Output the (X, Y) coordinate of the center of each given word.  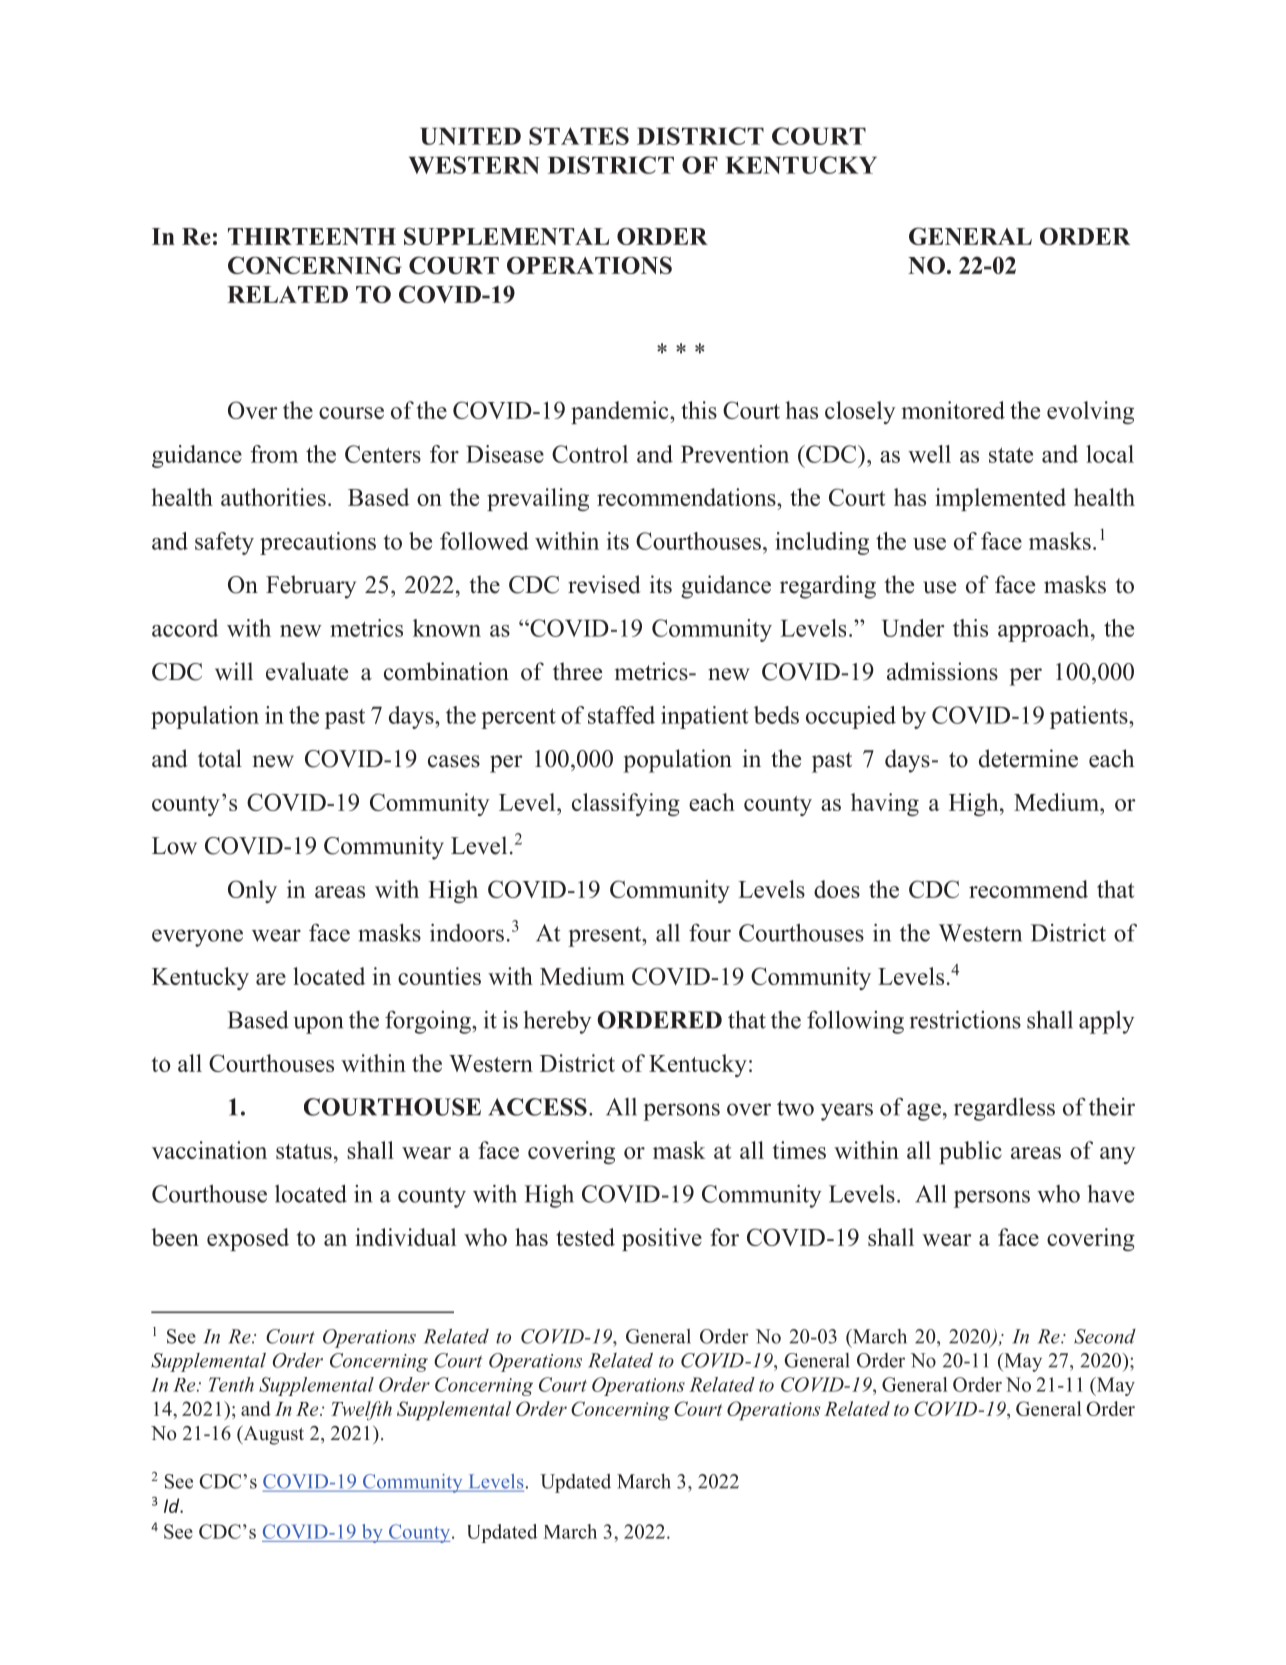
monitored (953, 410)
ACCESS (537, 1107)
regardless (1004, 1109)
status (304, 1151)
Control (590, 454)
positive (662, 1239)
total (220, 758)
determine (1028, 758)
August (272, 1435)
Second (1105, 1336)
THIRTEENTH (312, 236)
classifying (626, 804)
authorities (273, 497)
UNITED (470, 136)
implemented (1000, 499)
